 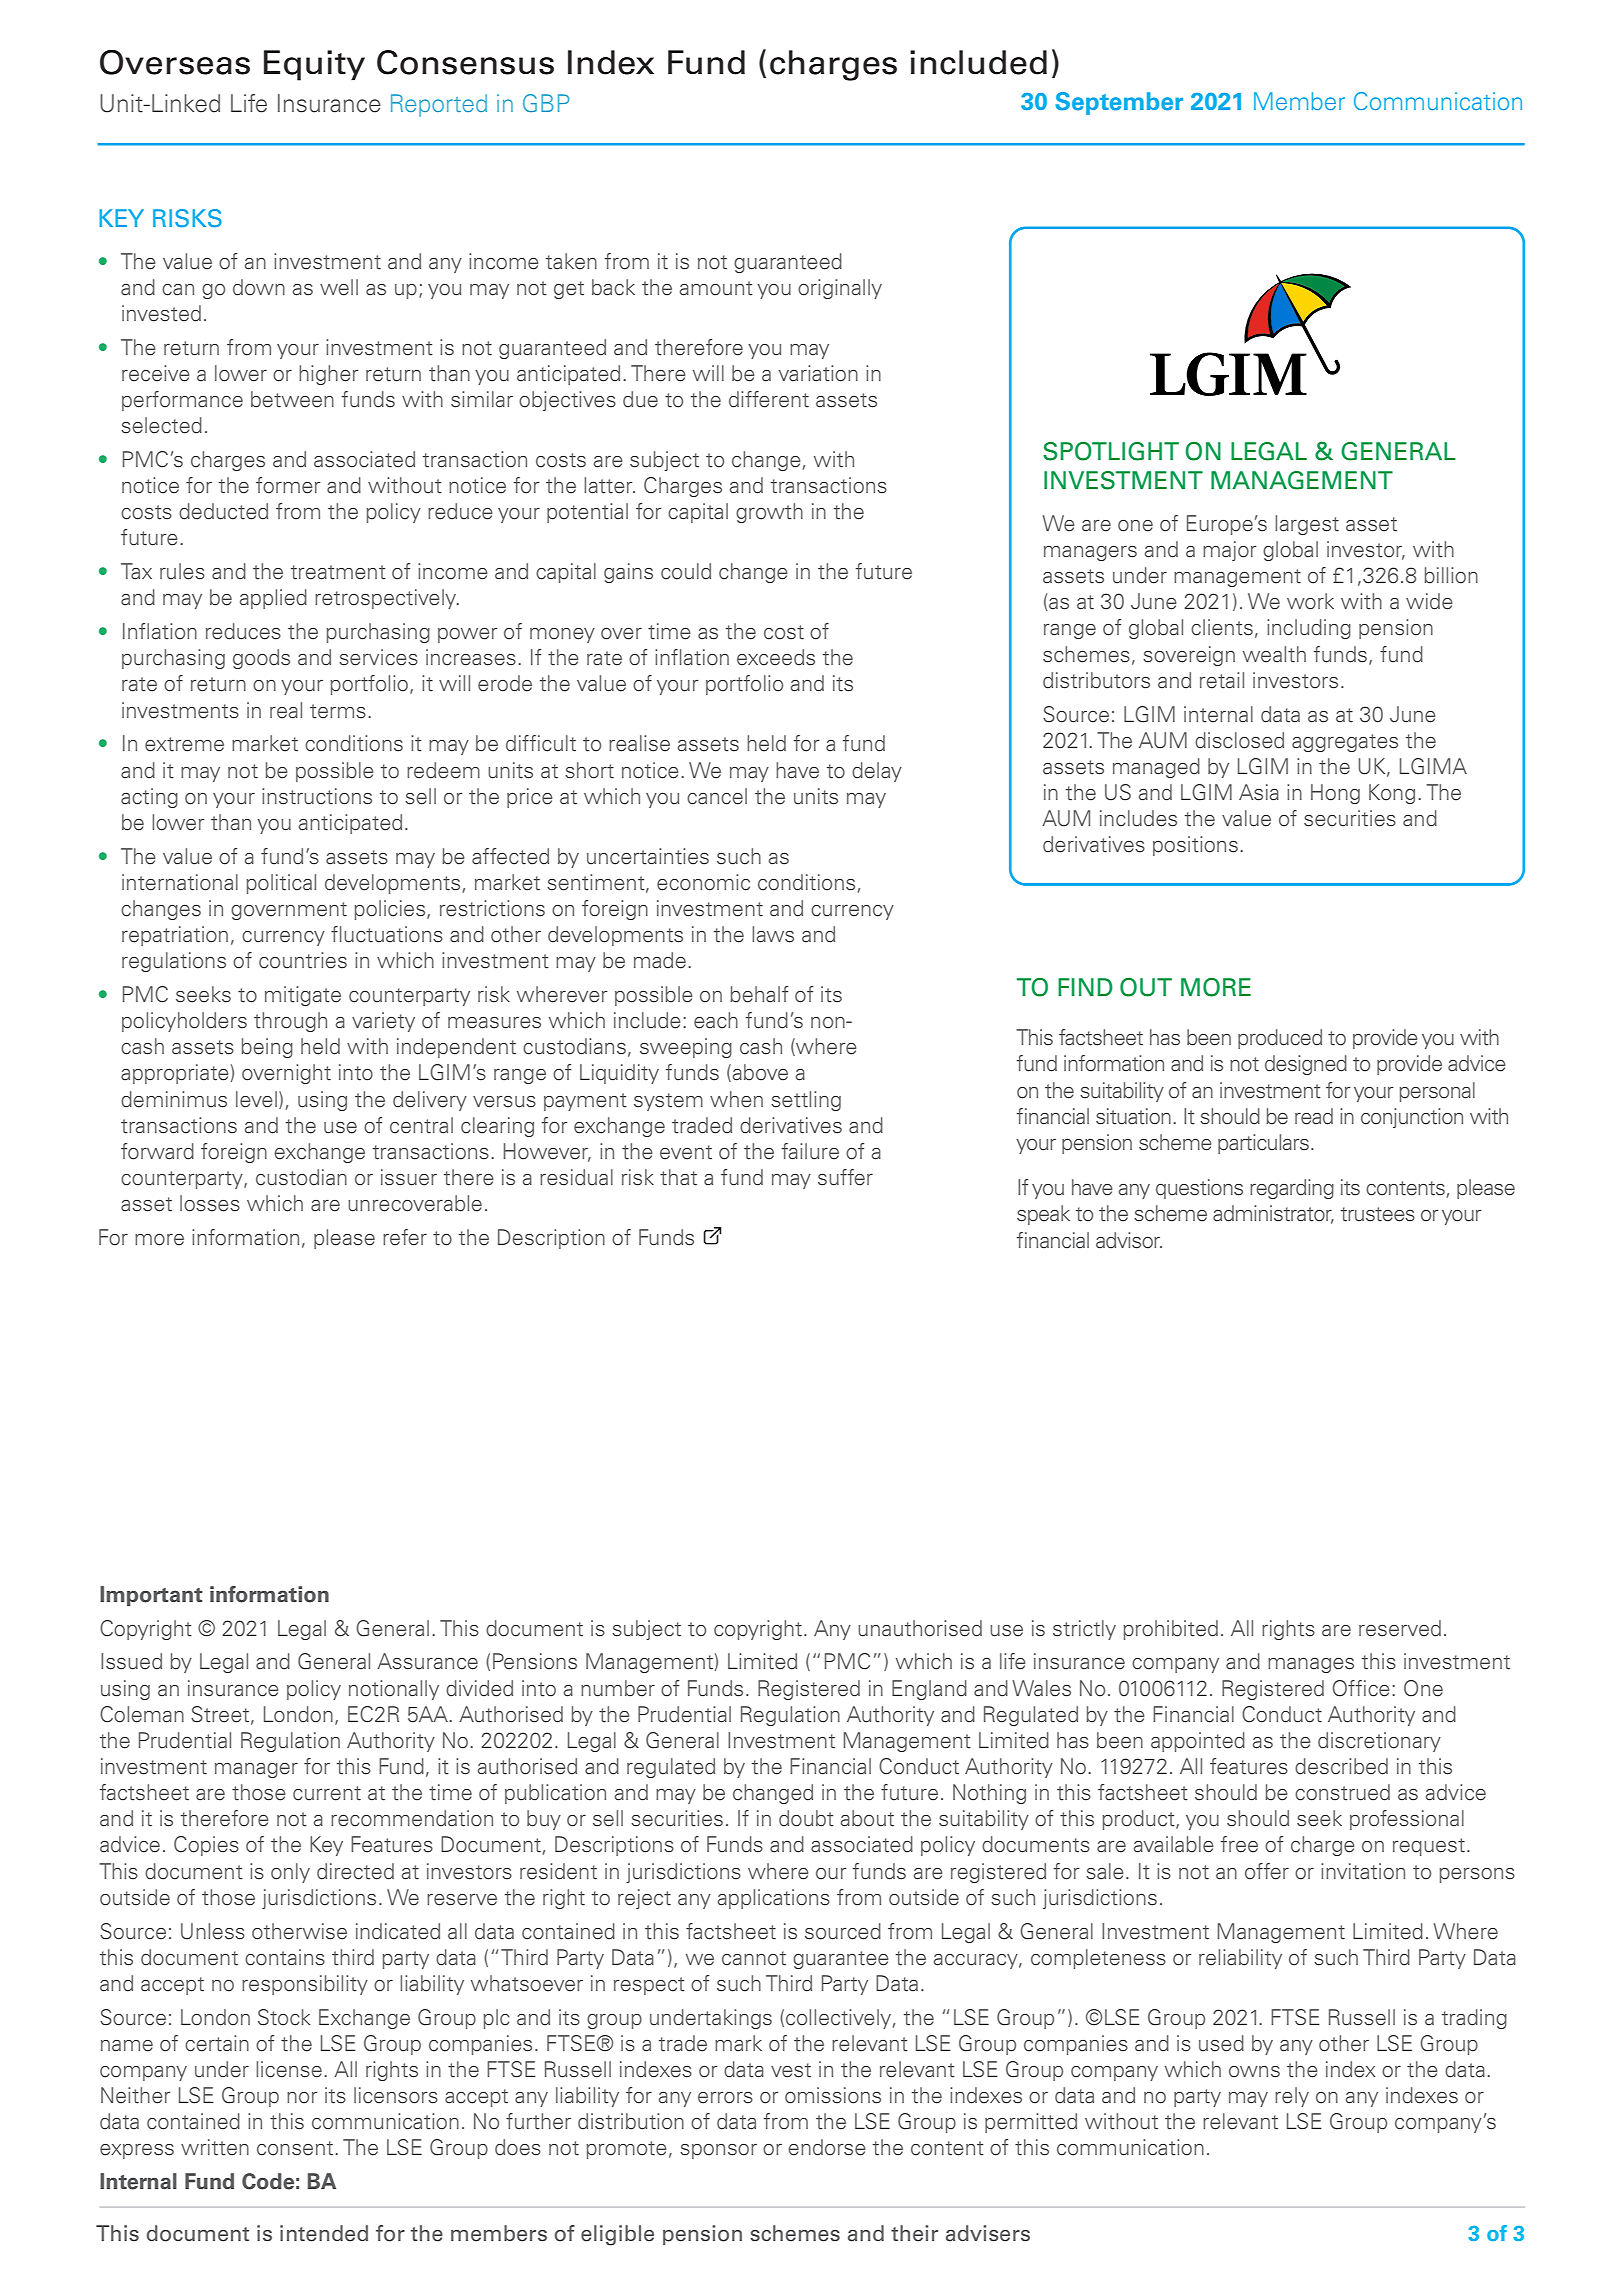 I want to click on Equity, so click(x=314, y=65).
